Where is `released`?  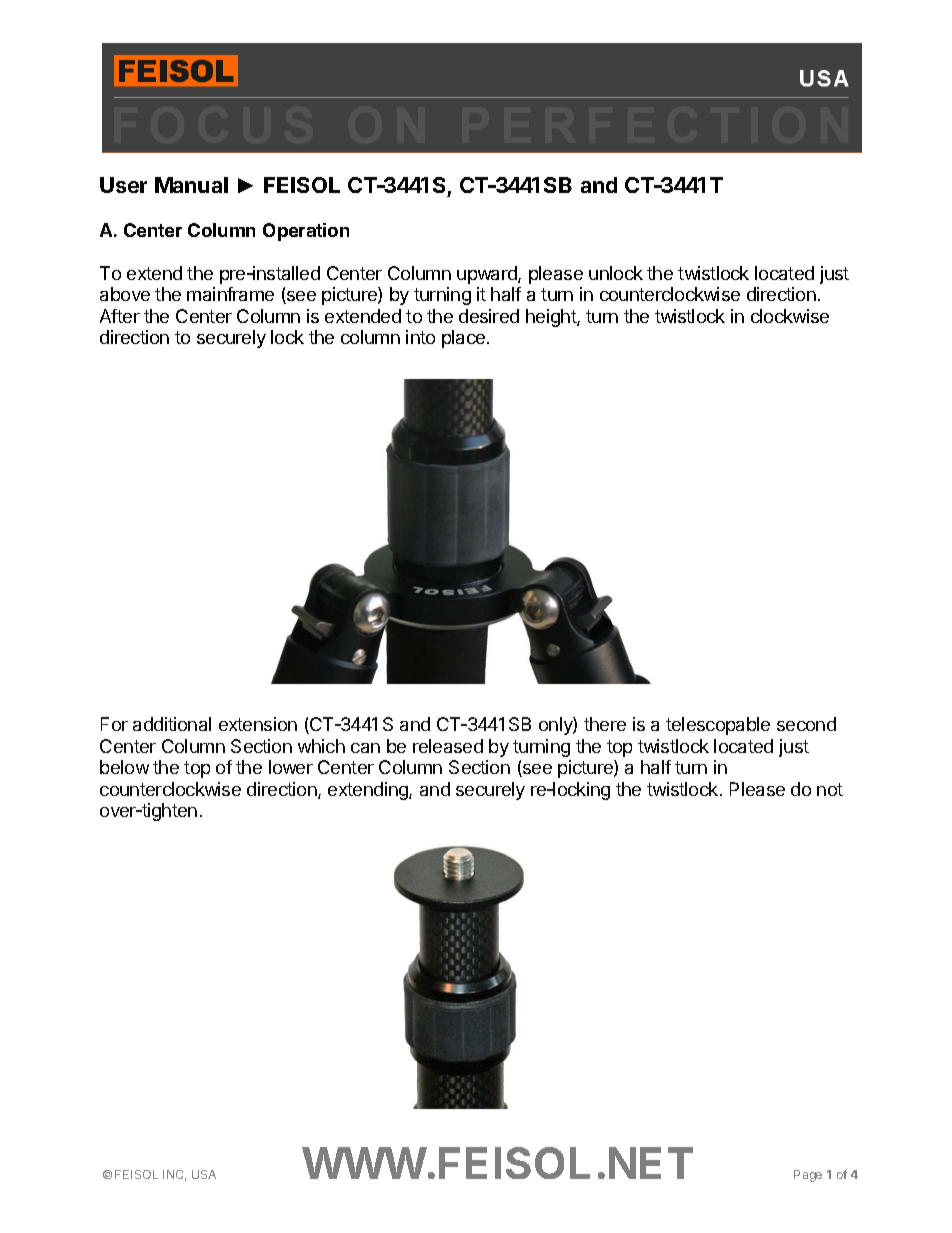
released is located at coordinates (448, 746).
